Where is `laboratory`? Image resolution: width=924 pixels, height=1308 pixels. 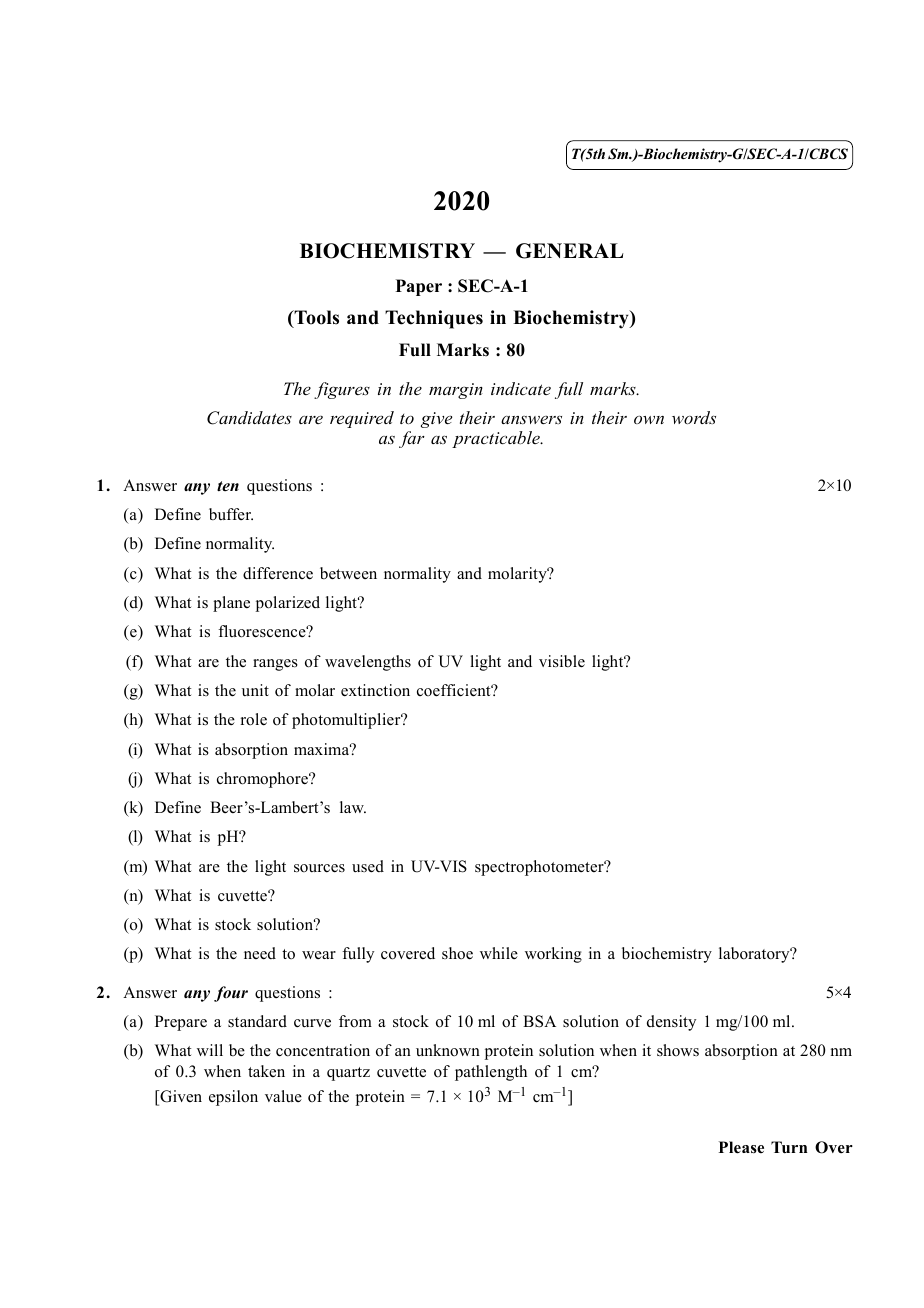
laboratory is located at coordinates (755, 955).
